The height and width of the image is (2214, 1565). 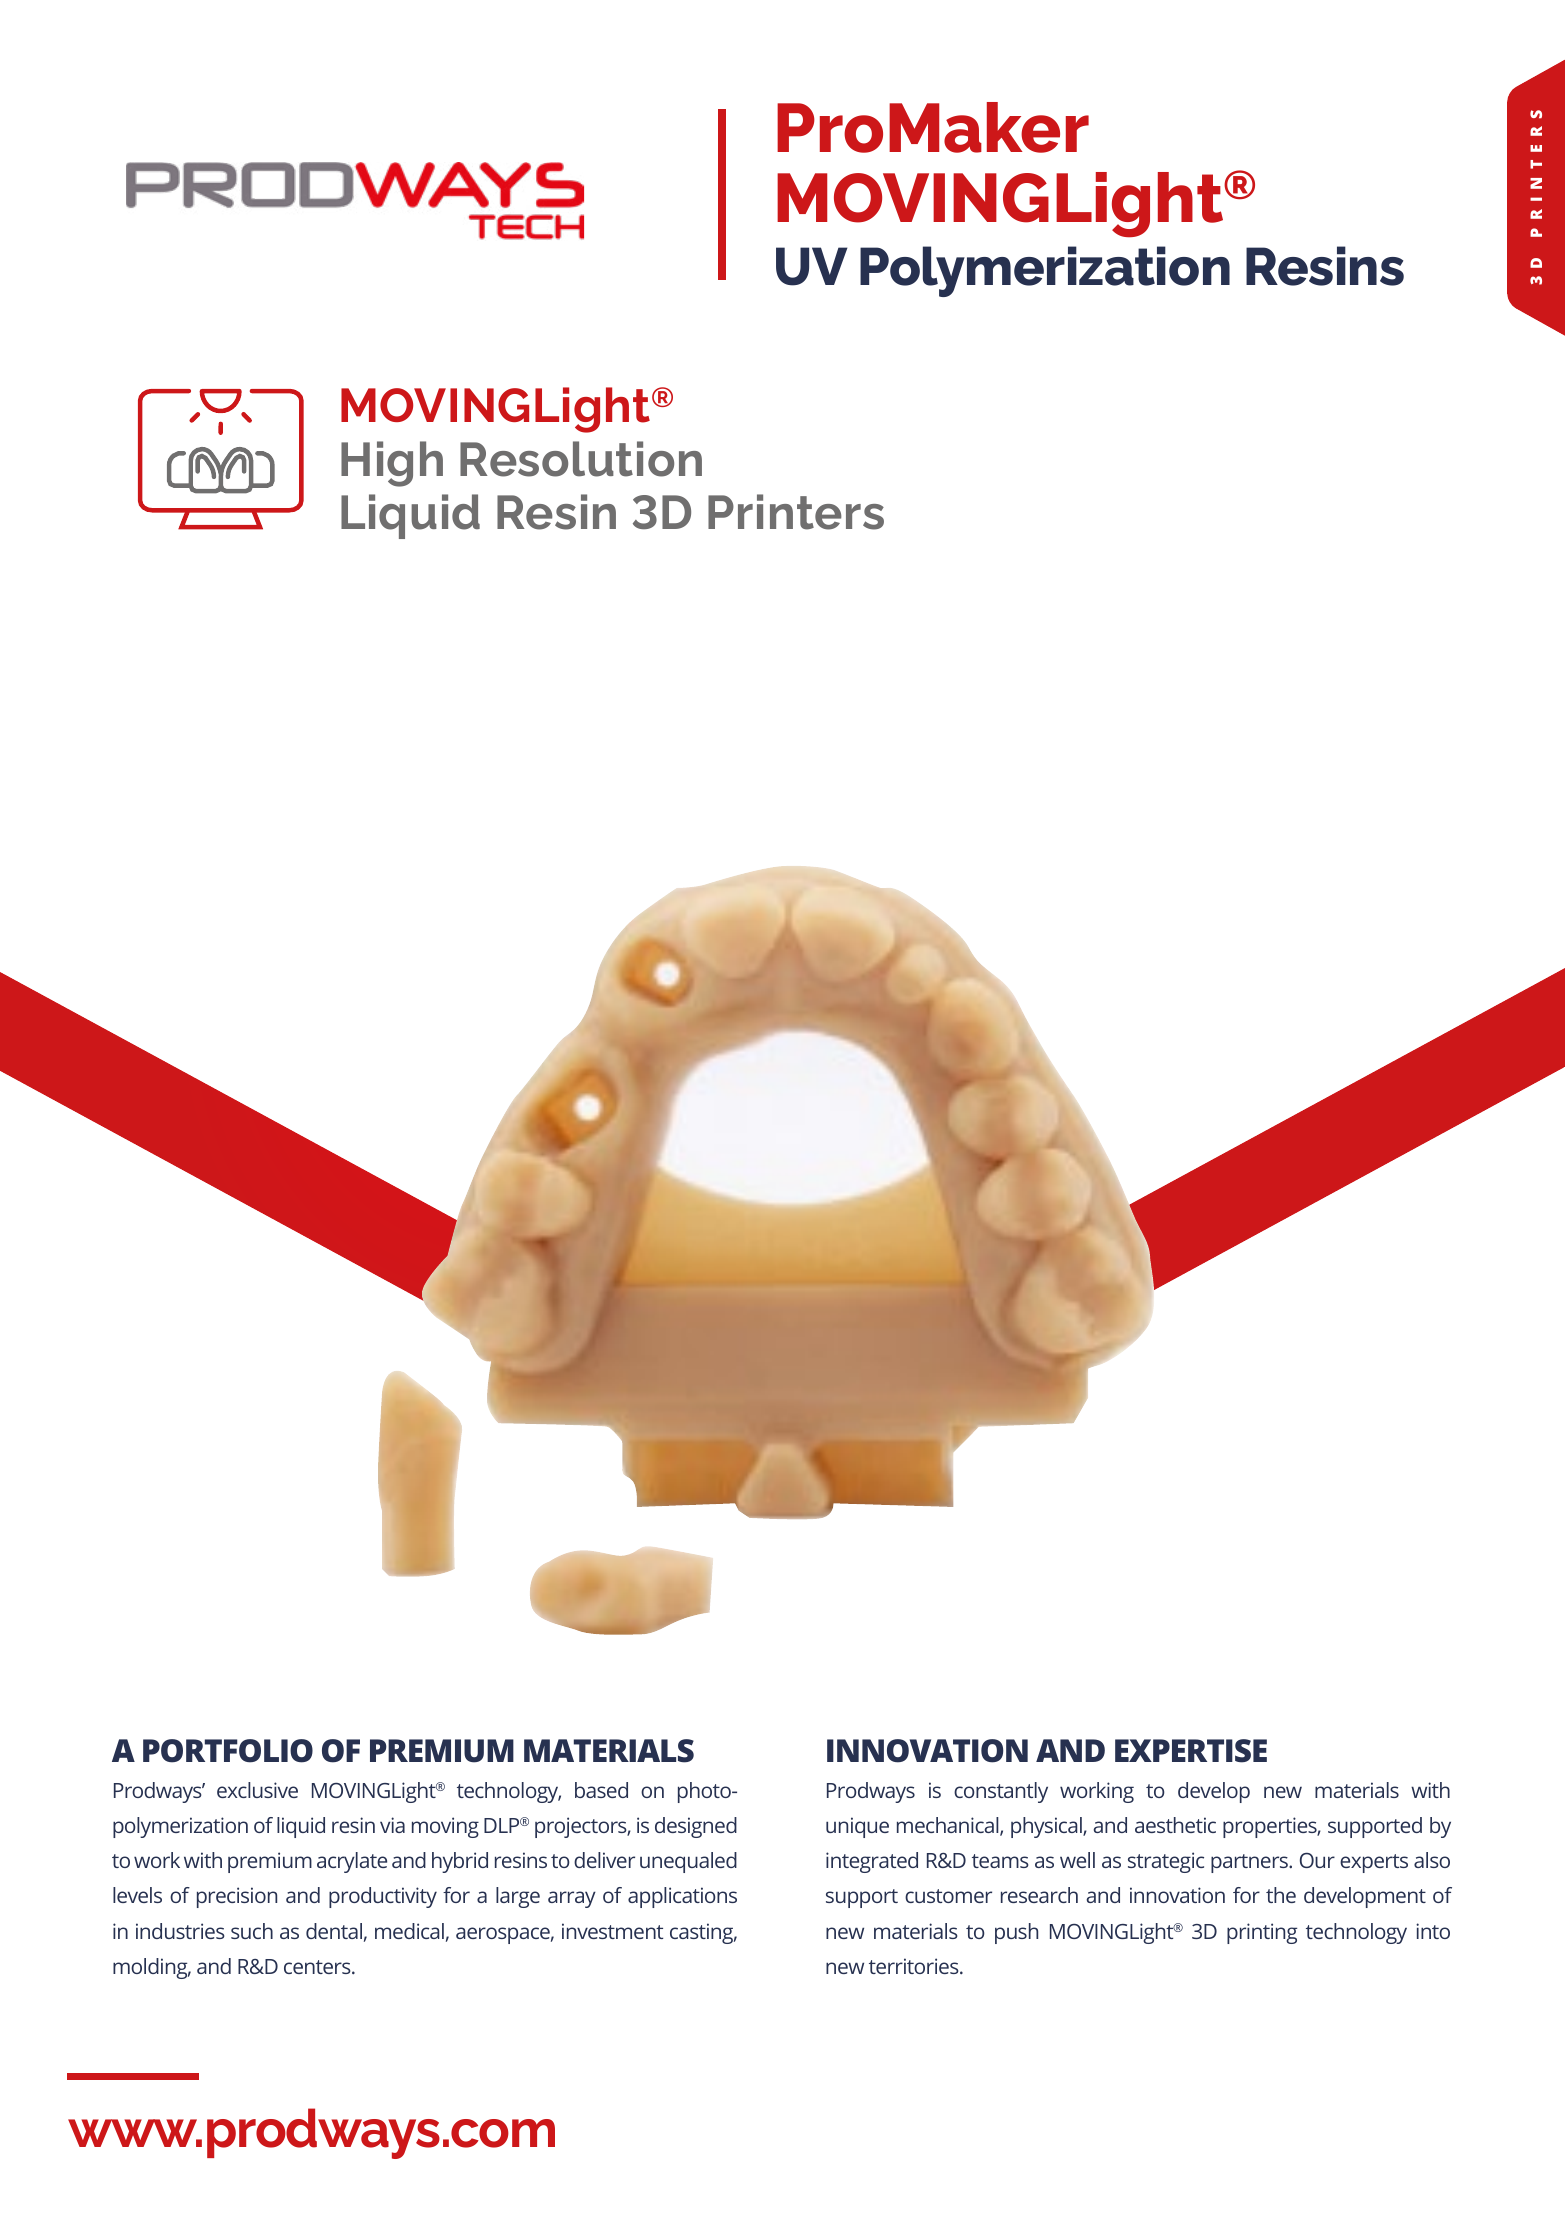 What do you see at coordinates (392, 1825) in the image?
I see `via` at bounding box center [392, 1825].
